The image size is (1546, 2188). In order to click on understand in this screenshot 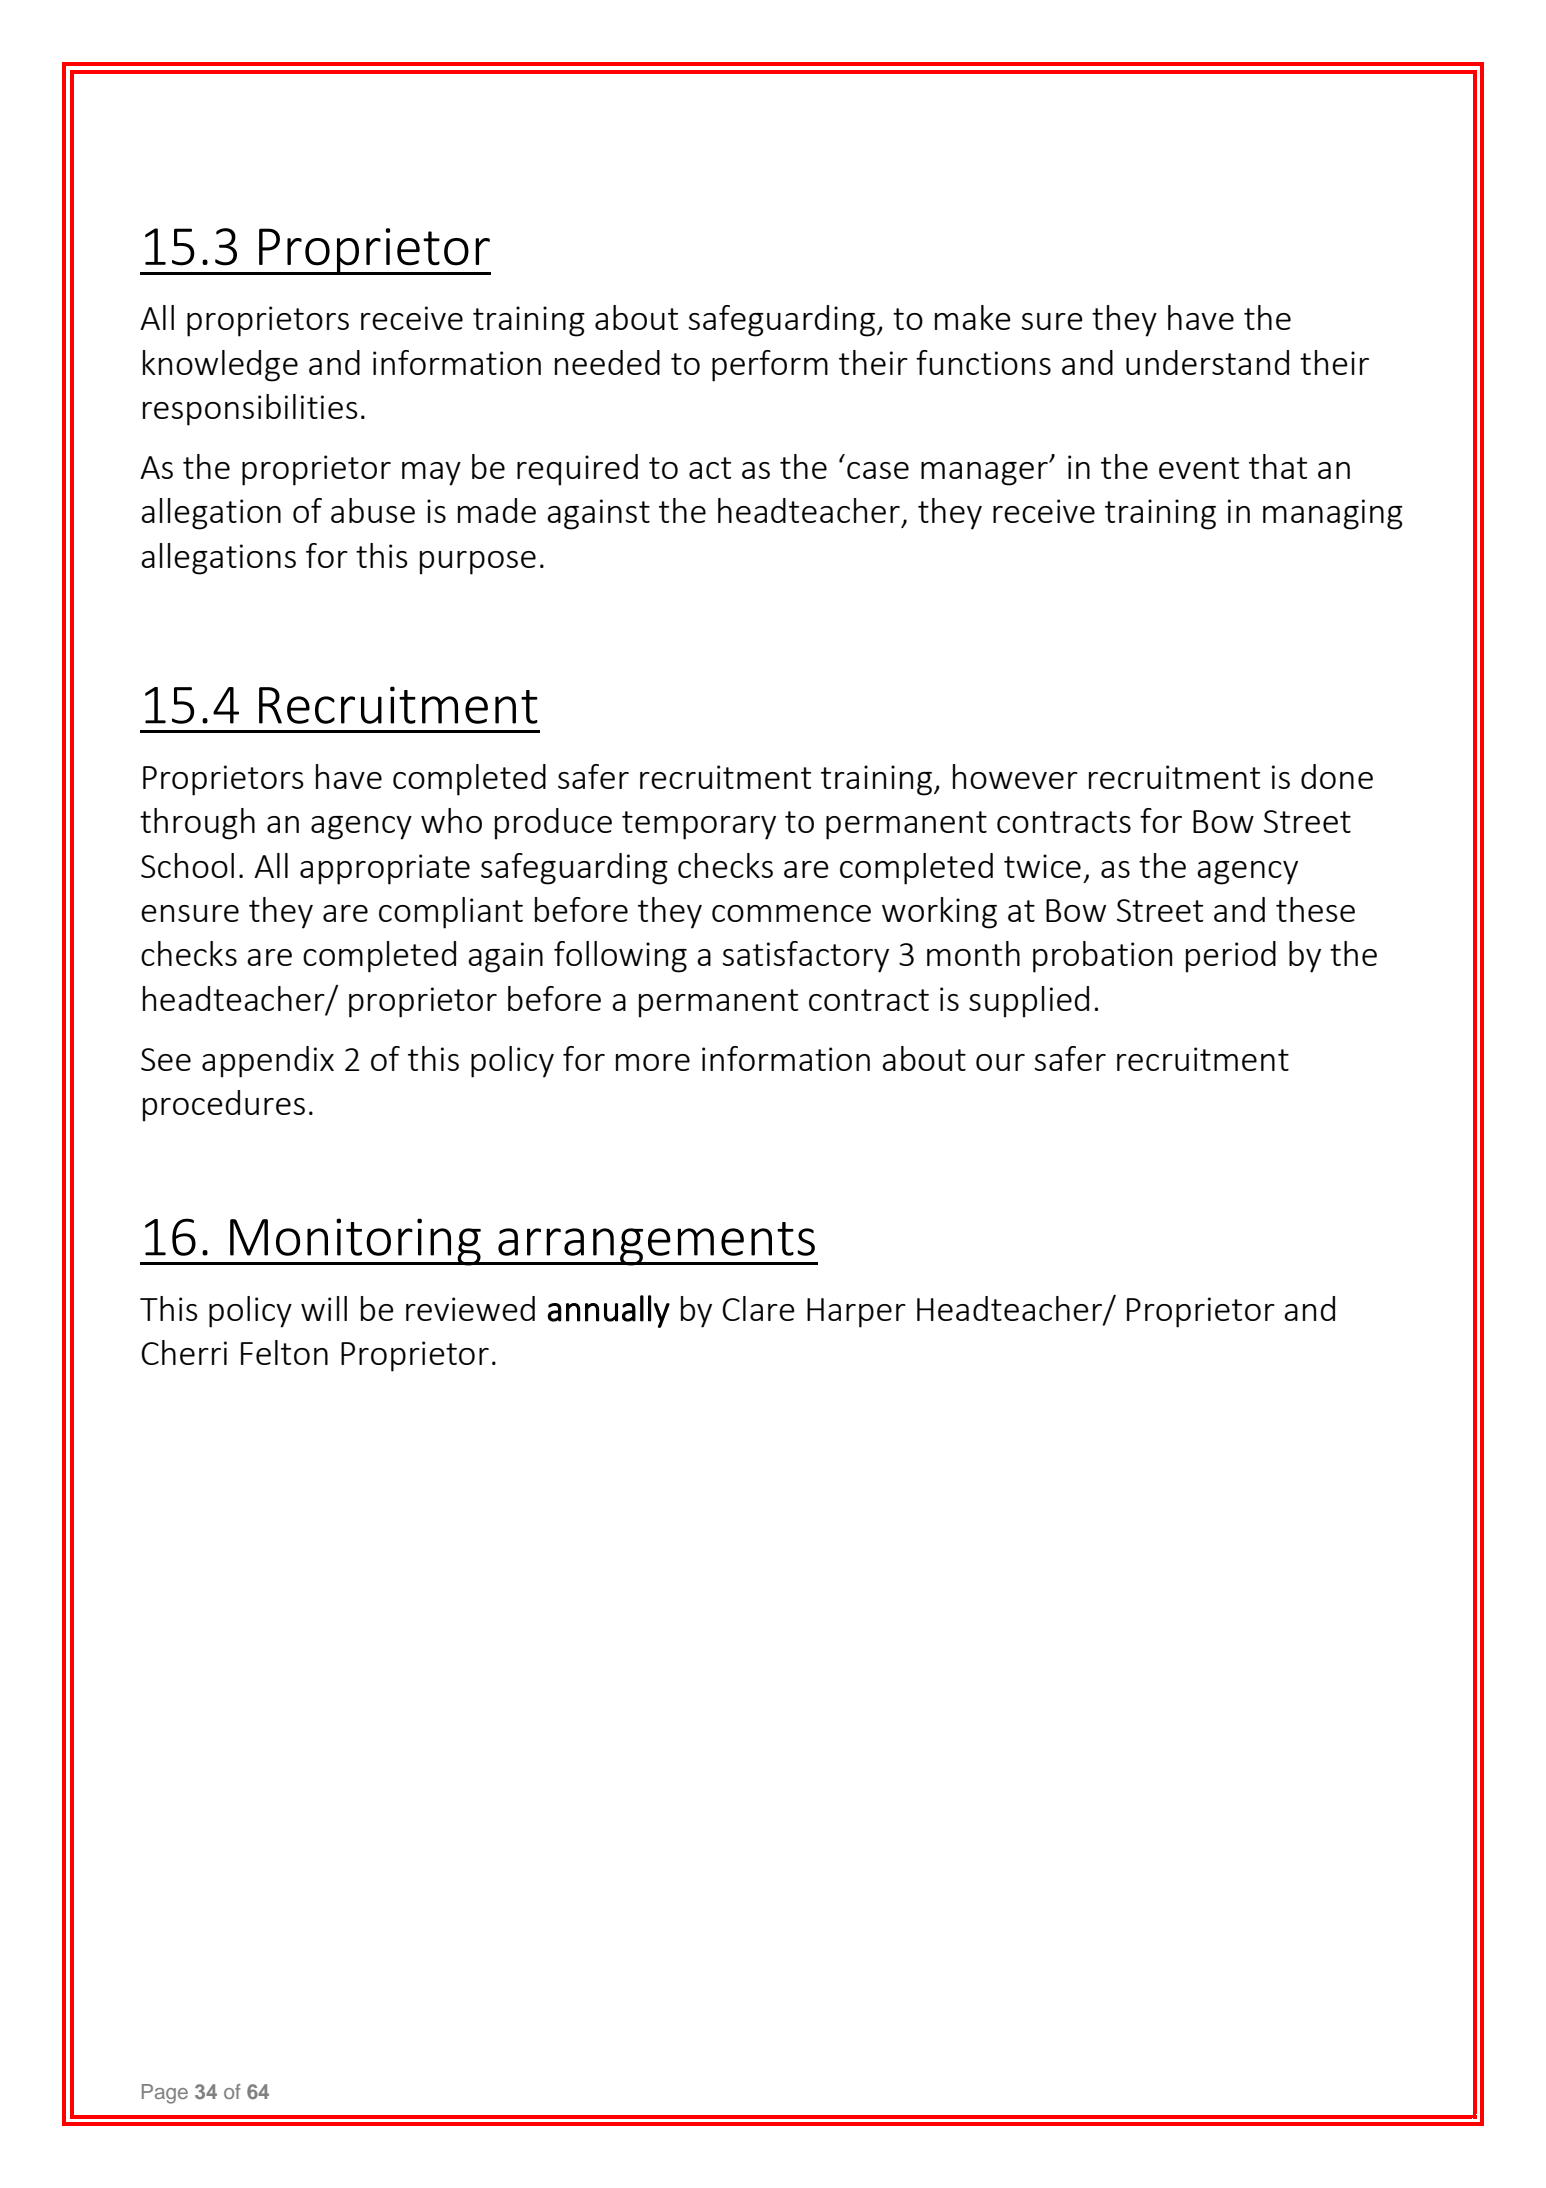, I will do `click(1207, 362)`.
